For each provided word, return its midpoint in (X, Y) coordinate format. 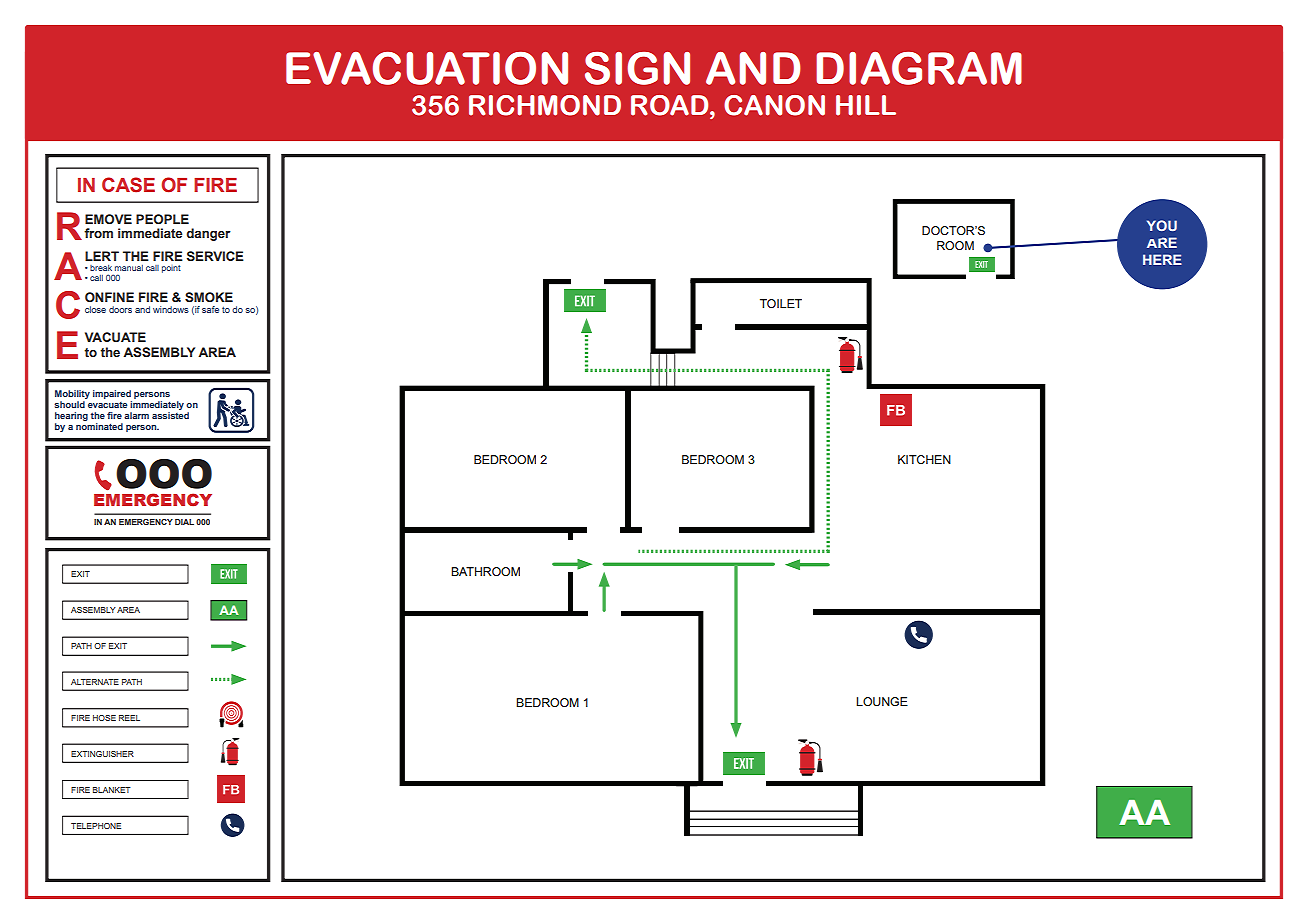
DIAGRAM (919, 68)
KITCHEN (924, 459)
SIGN (637, 68)
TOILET (781, 303)
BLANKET (112, 790)
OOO (164, 474)
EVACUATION (427, 68)
